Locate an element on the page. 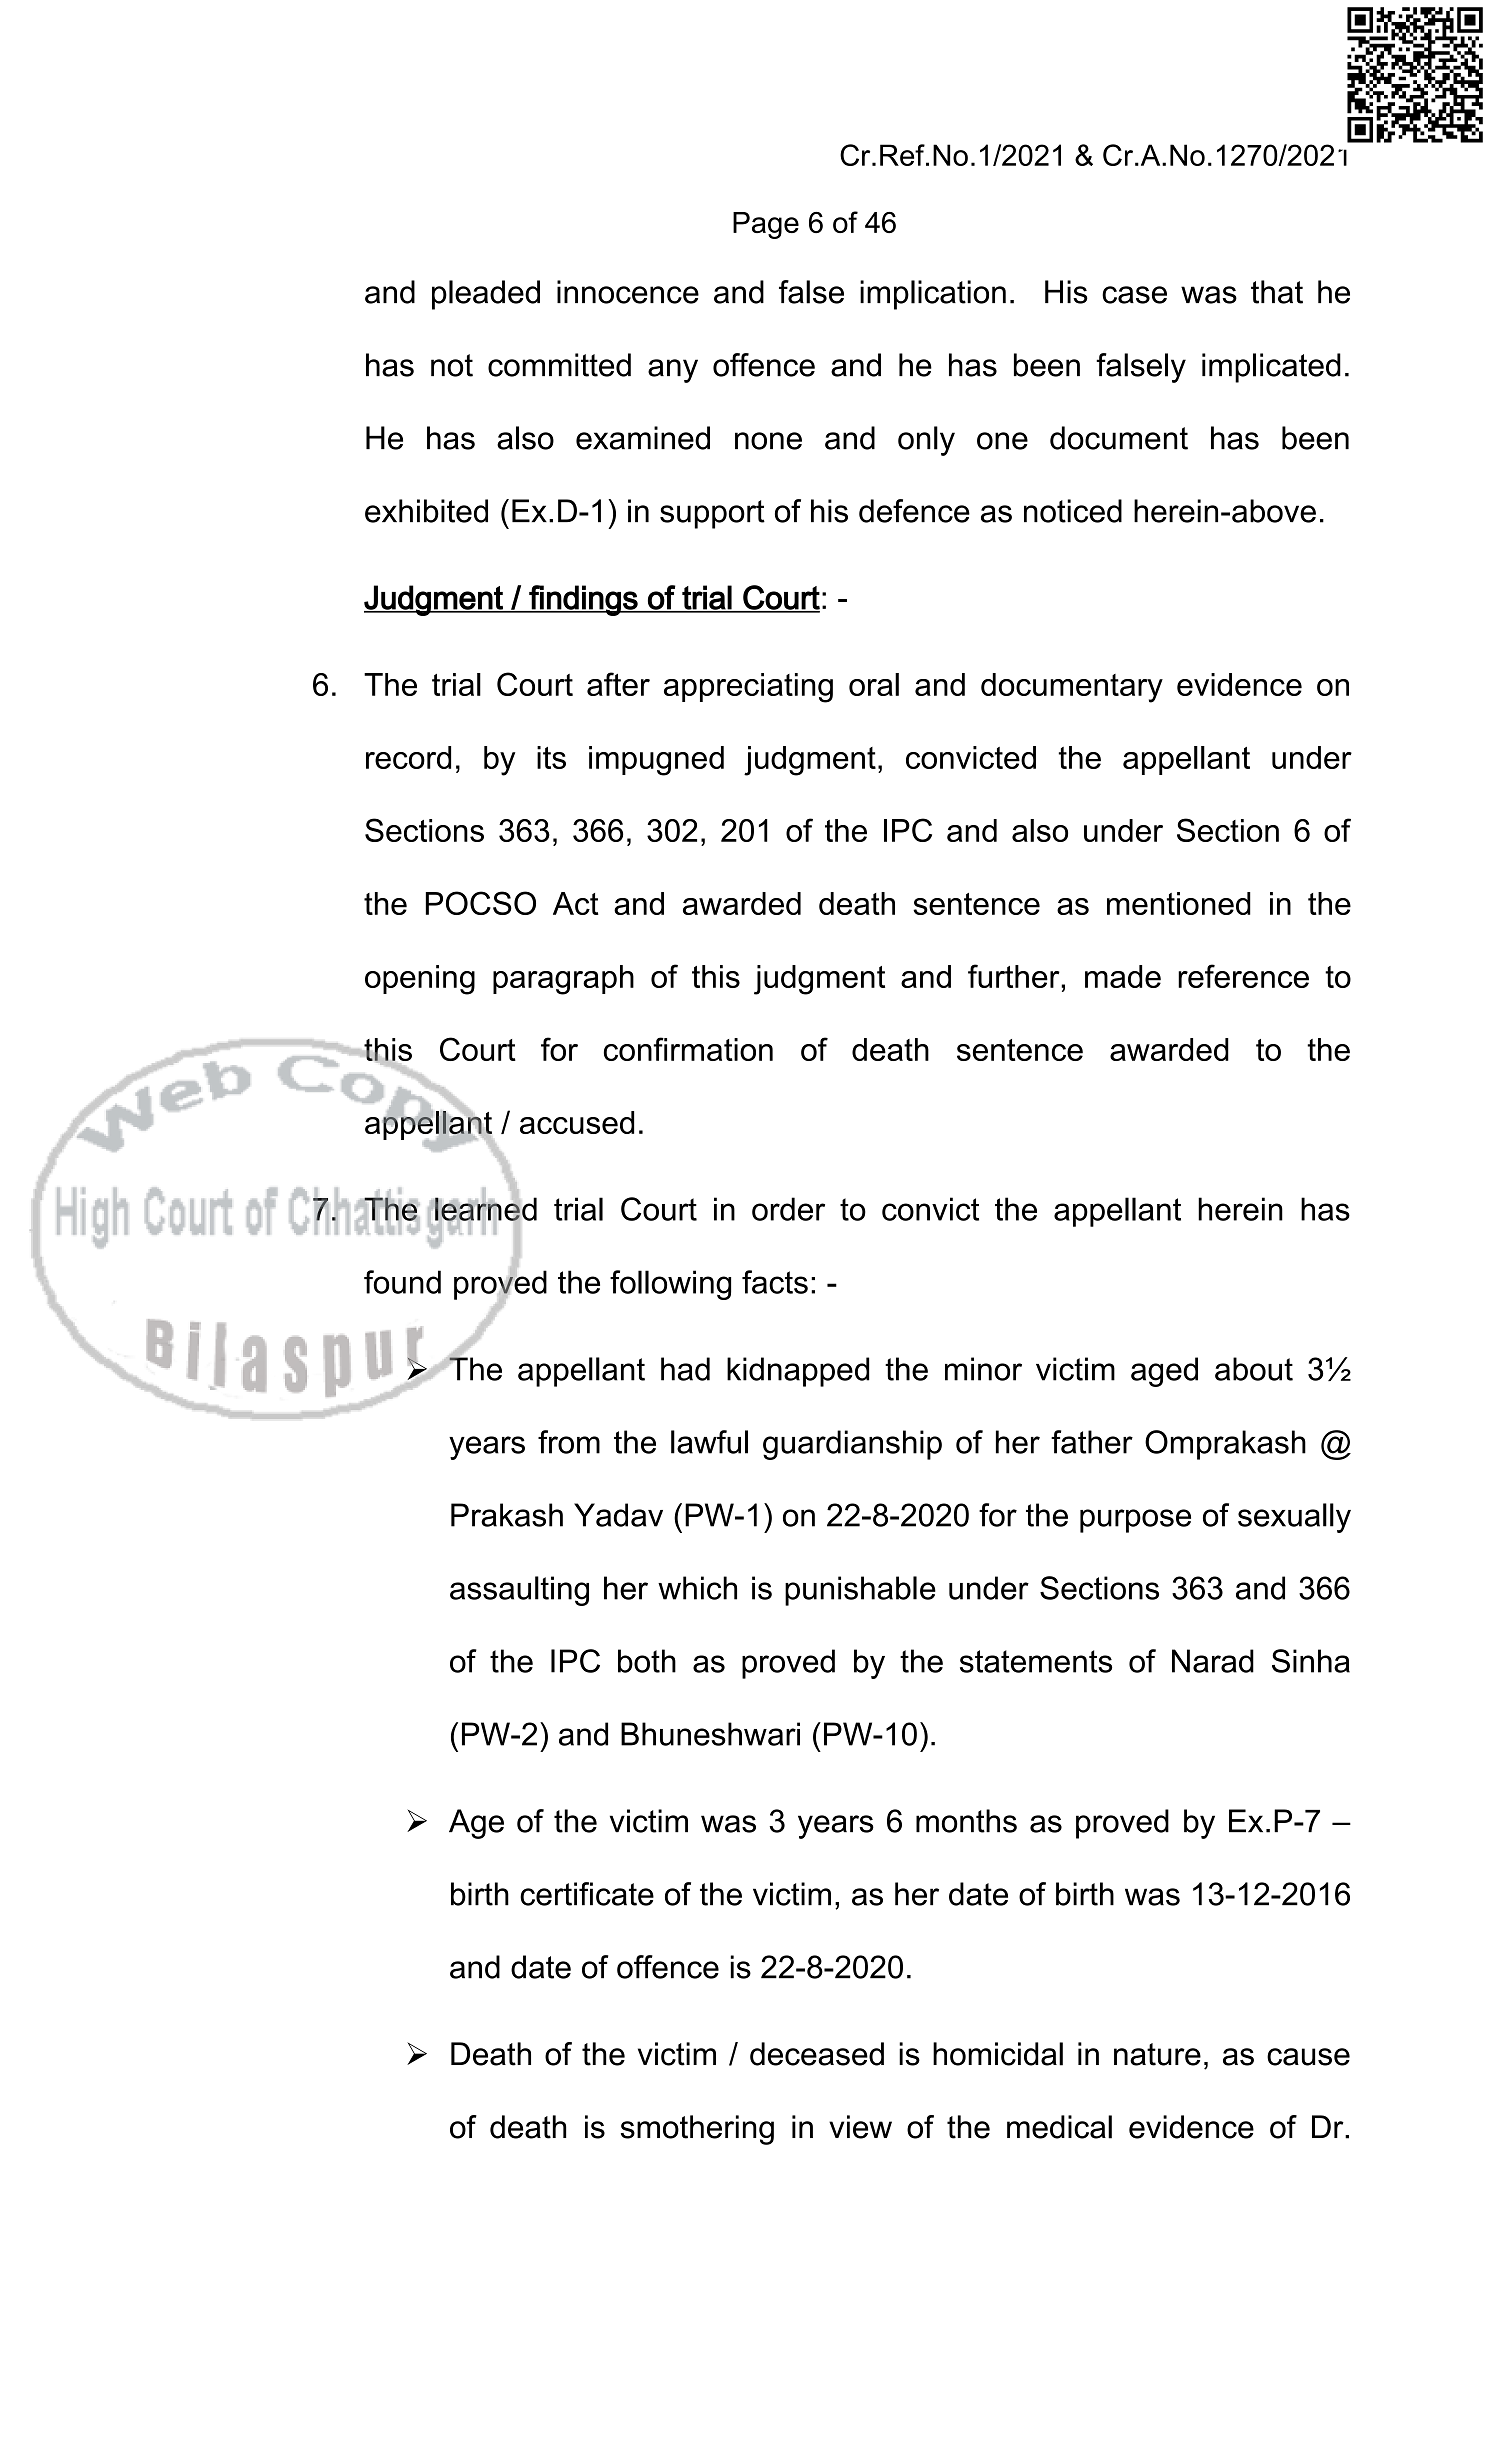 Image resolution: width=1490 pixels, height=2453 pixels. assaulting is located at coordinates (519, 1591).
